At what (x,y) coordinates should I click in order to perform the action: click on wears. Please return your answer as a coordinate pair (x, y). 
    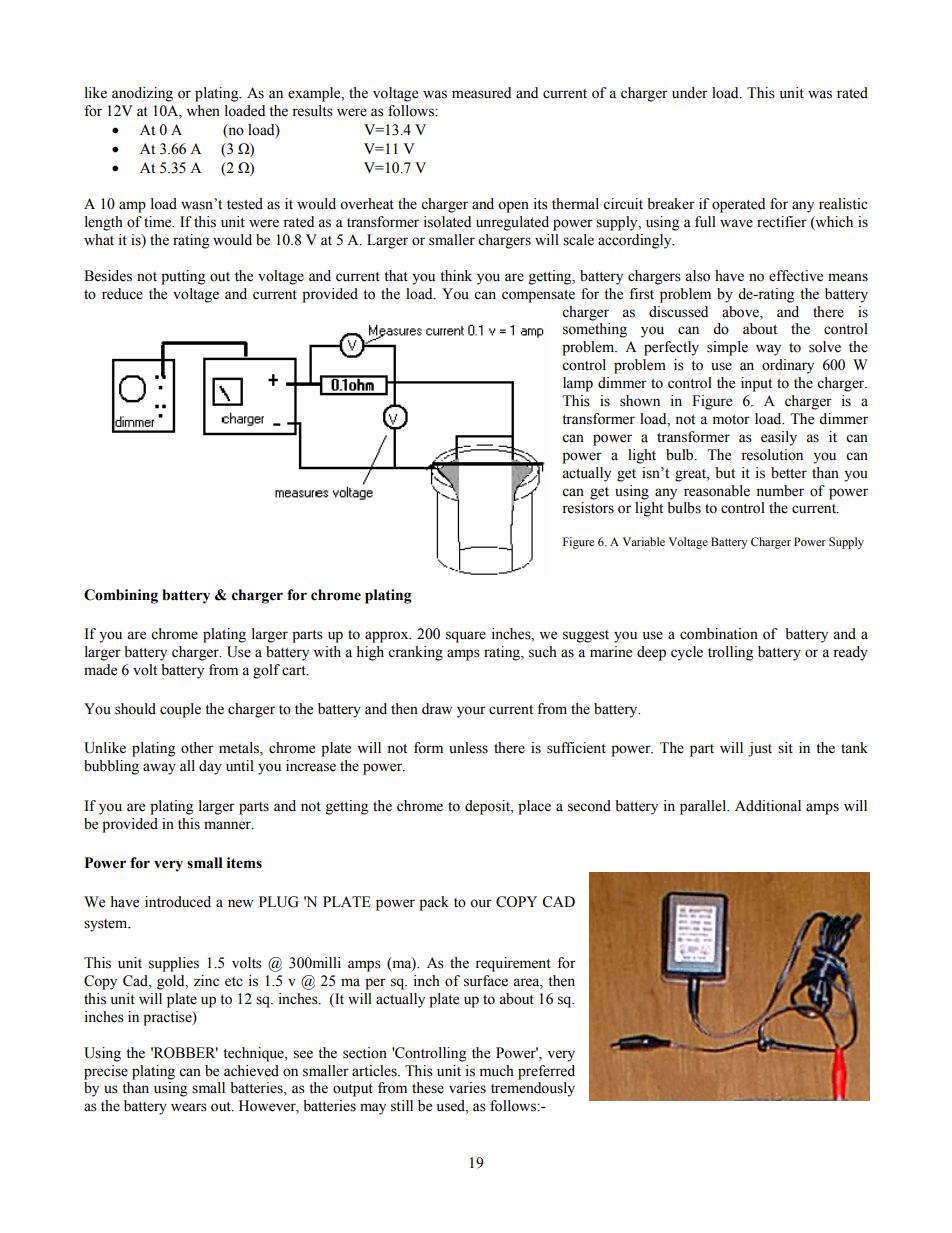
    Looking at the image, I should click on (189, 1107).
